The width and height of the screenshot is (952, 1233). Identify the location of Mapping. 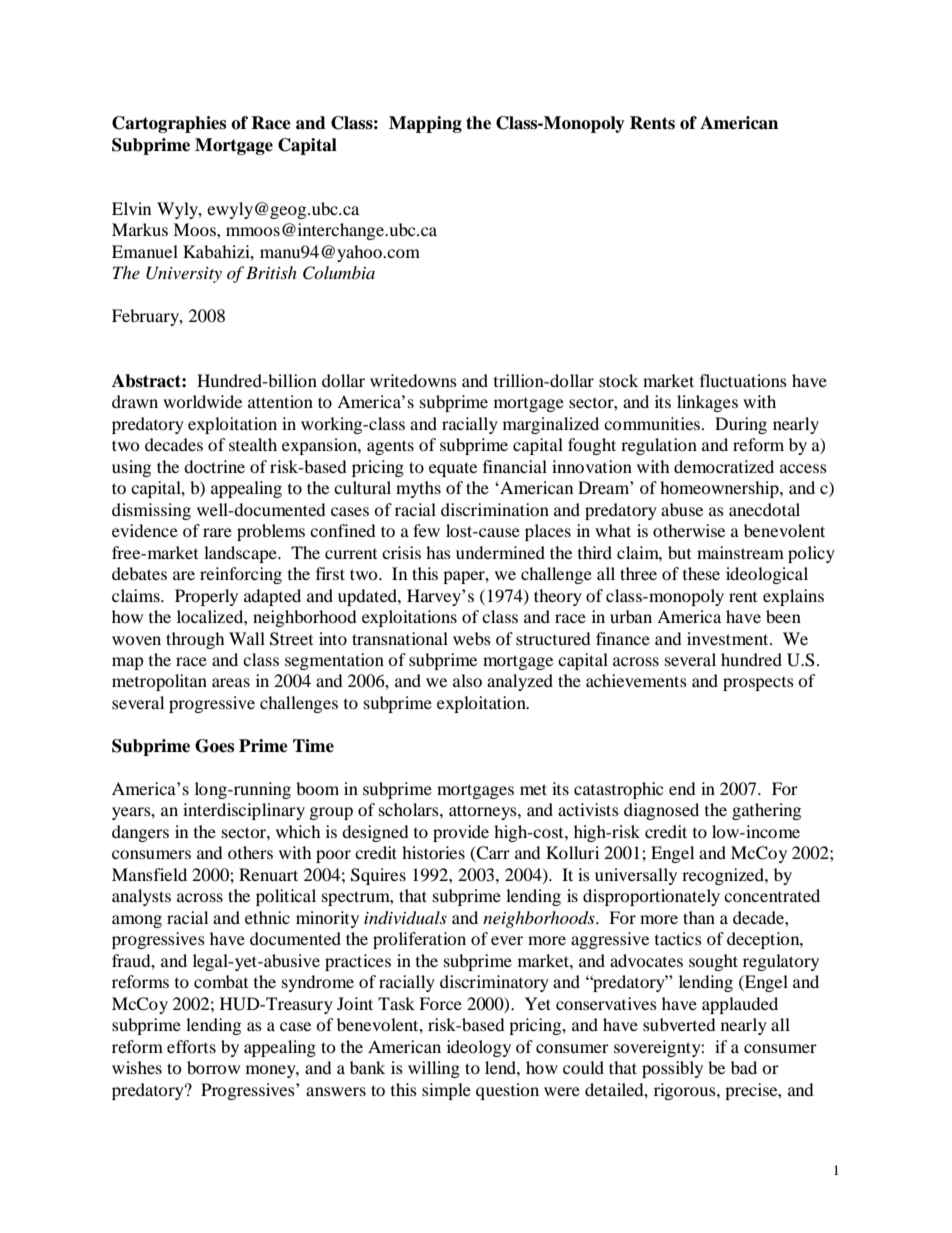
(425, 124).
